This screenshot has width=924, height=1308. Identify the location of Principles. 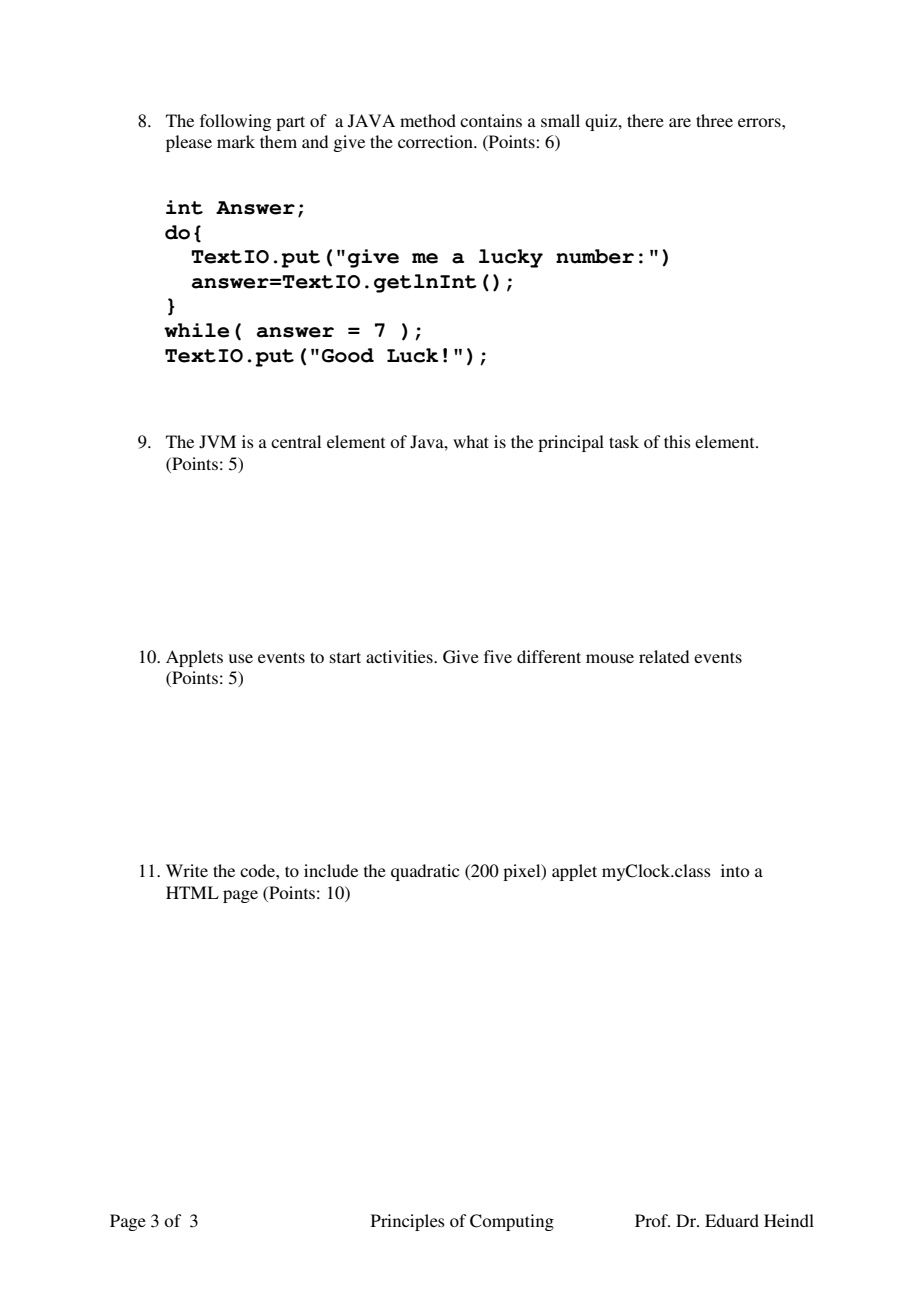
(408, 1222).
